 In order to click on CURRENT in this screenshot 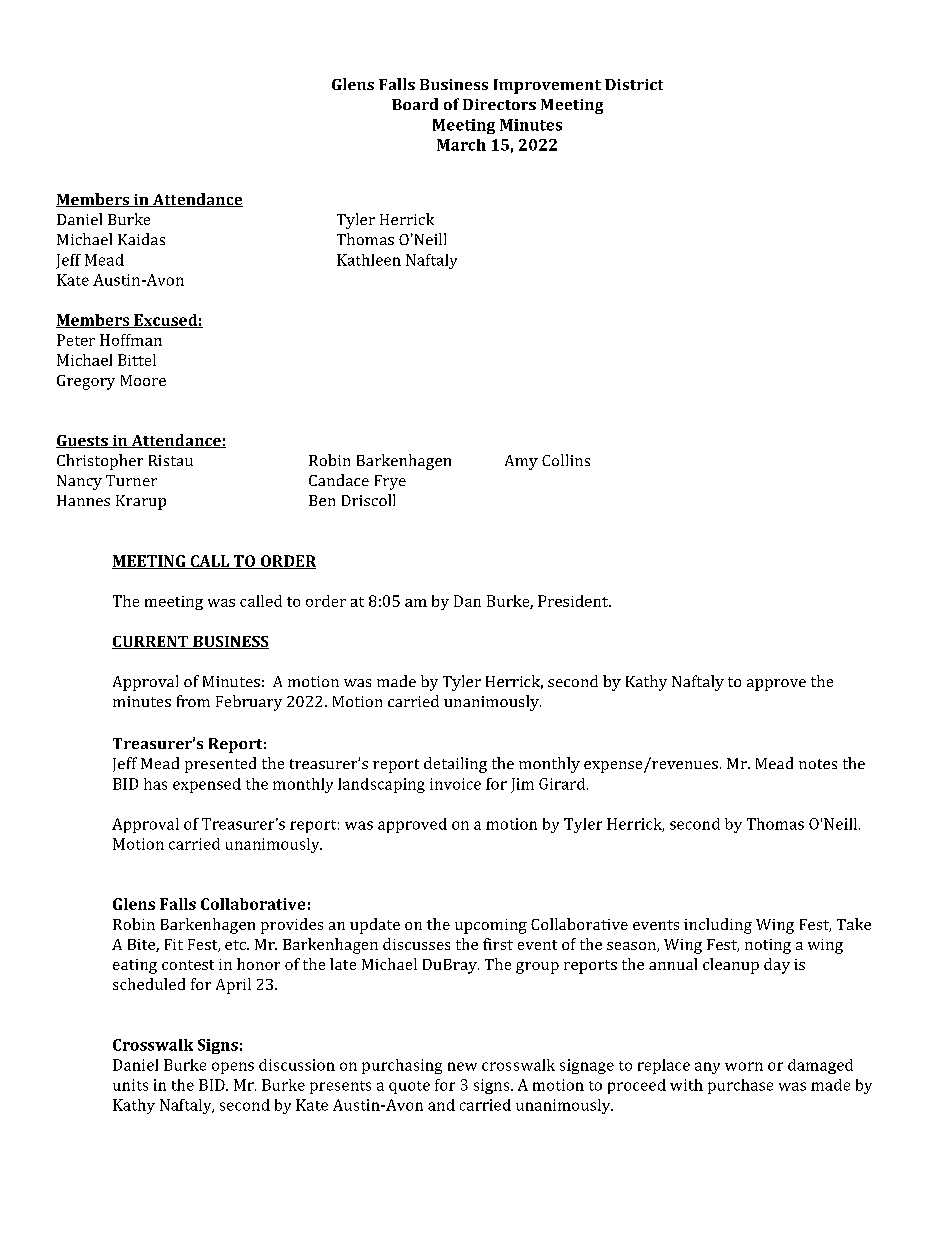, I will do `click(151, 642)`.
